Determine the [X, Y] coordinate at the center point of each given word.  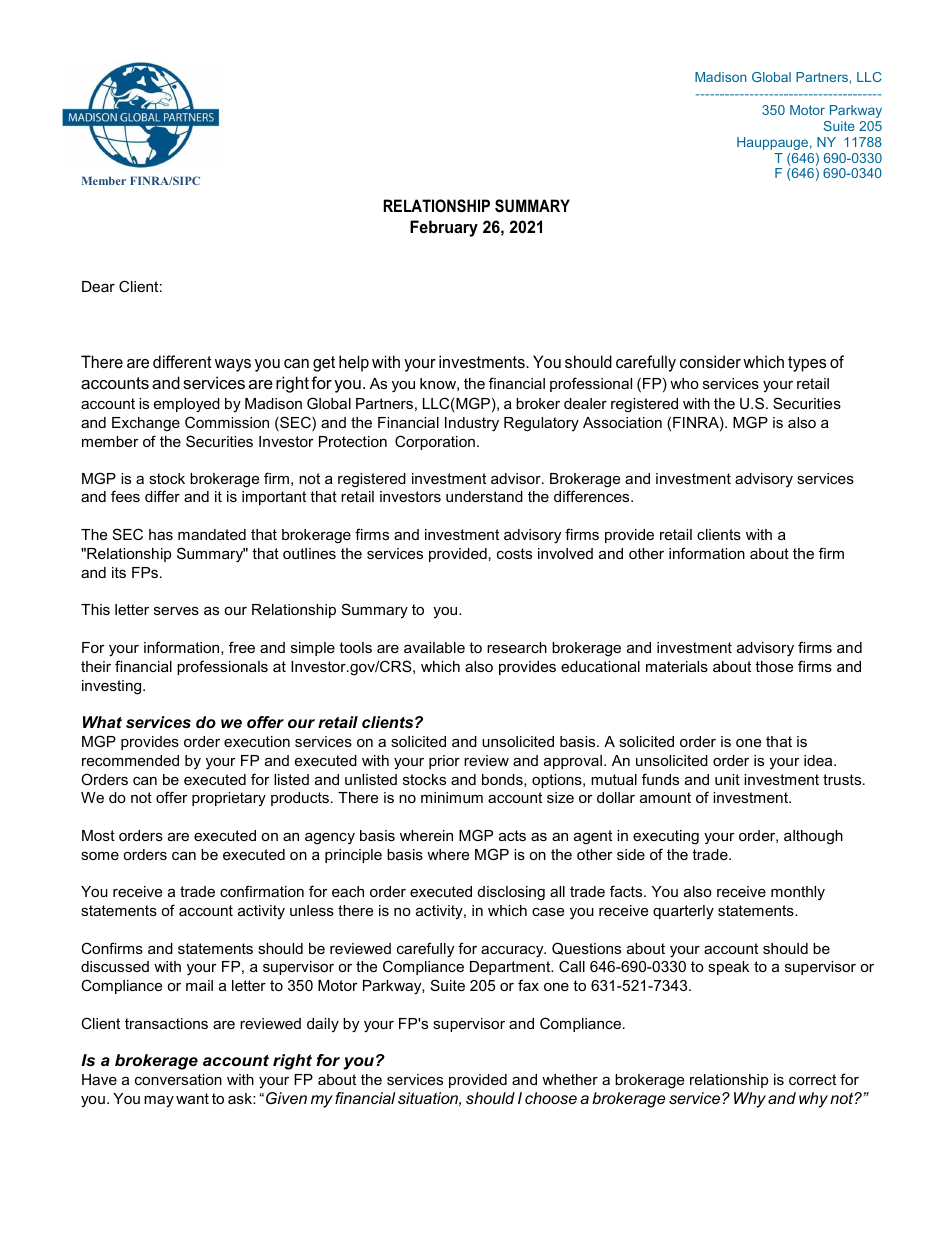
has [161, 534]
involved [565, 553]
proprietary [229, 799]
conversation [178, 1079]
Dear [98, 286]
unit [727, 779]
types [807, 364]
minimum [452, 797]
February [444, 228]
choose [551, 1098]
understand [484, 496]
